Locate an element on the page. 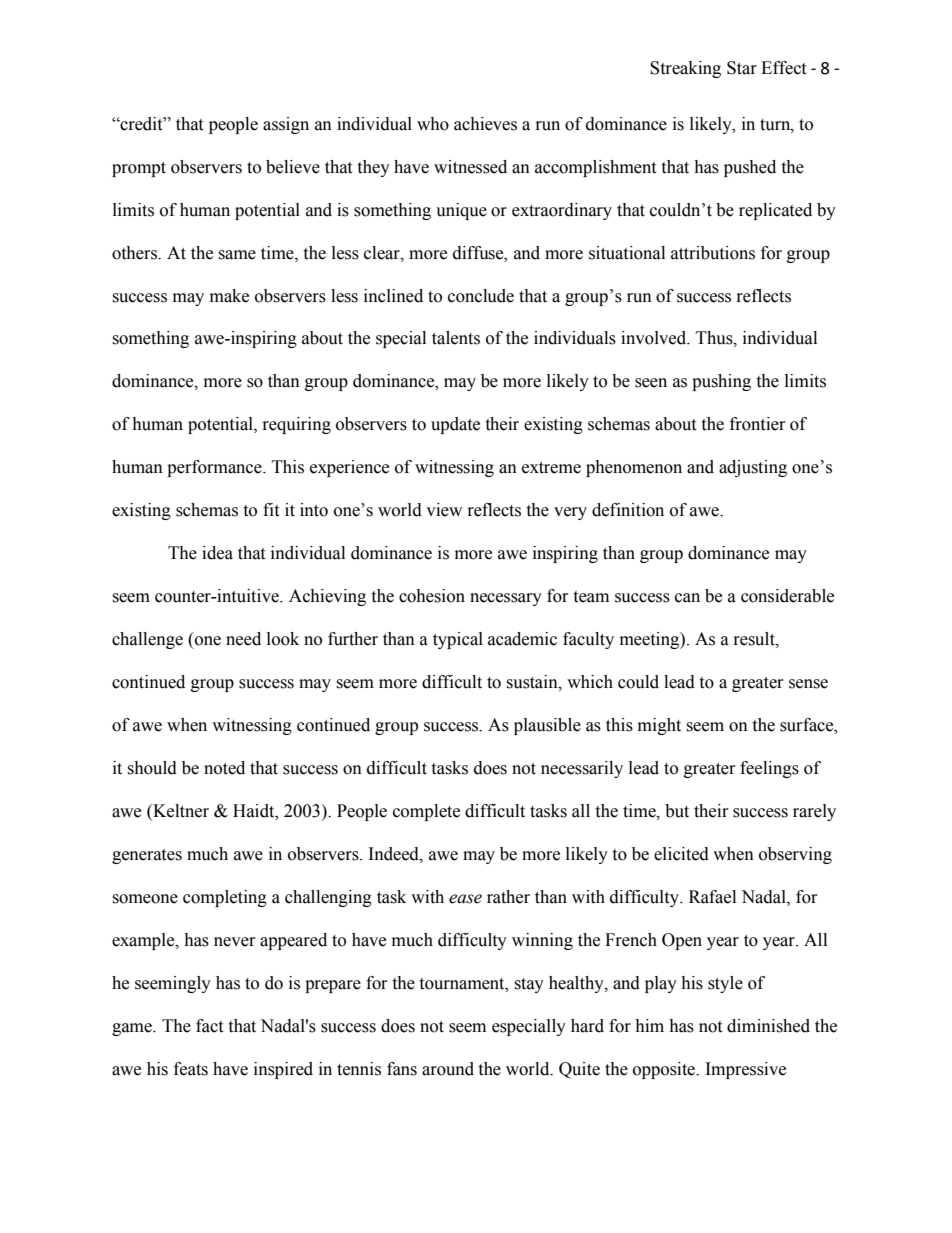 The width and height of the document is (952, 1233). around is located at coordinates (448, 1069).
